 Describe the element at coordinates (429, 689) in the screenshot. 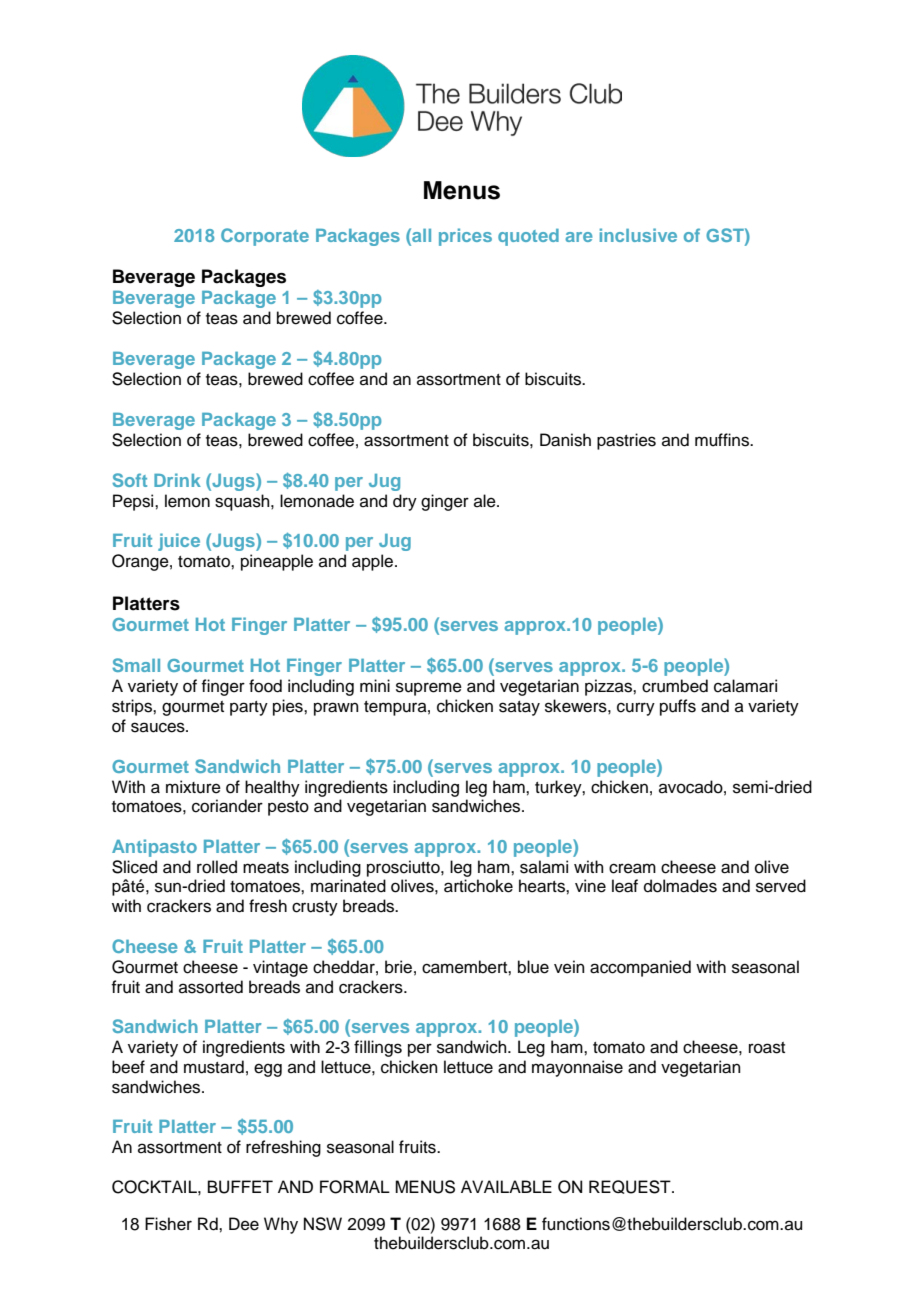

I see `supreme` at that location.
